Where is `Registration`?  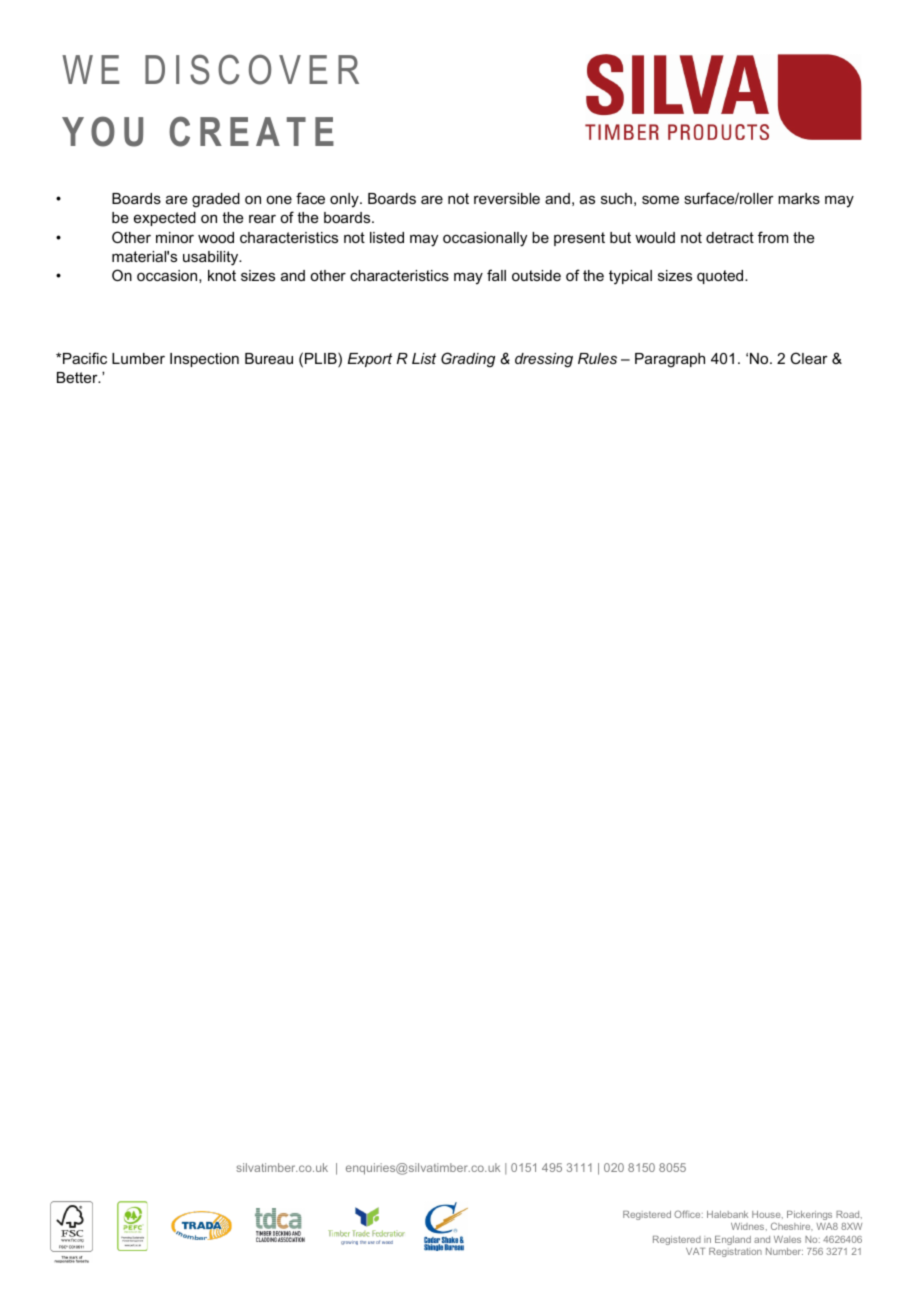 Registration is located at coordinates (735, 1252).
